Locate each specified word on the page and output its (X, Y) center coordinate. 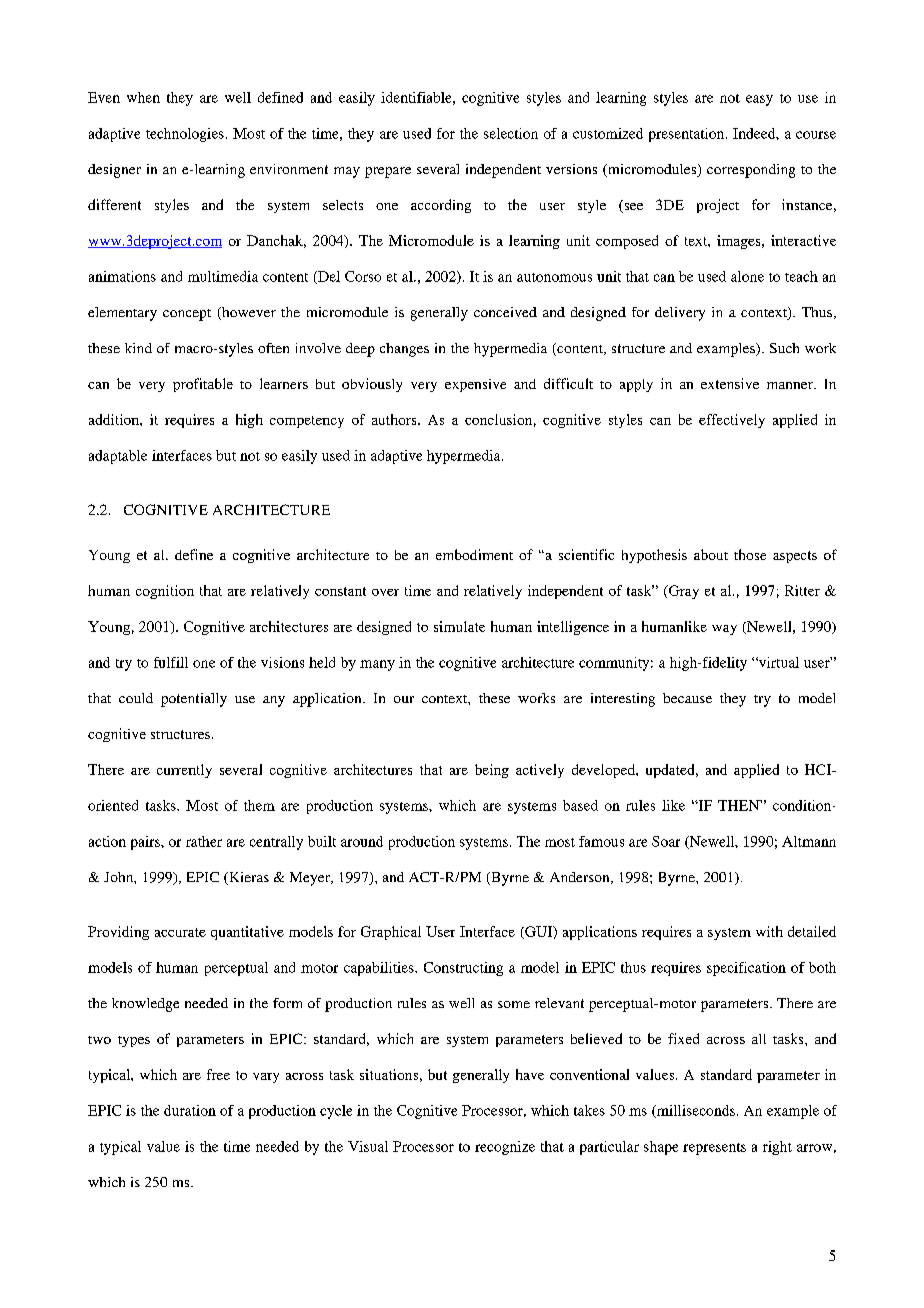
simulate (459, 626)
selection (511, 133)
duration (190, 1110)
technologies (185, 135)
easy (759, 100)
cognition (165, 592)
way (724, 630)
